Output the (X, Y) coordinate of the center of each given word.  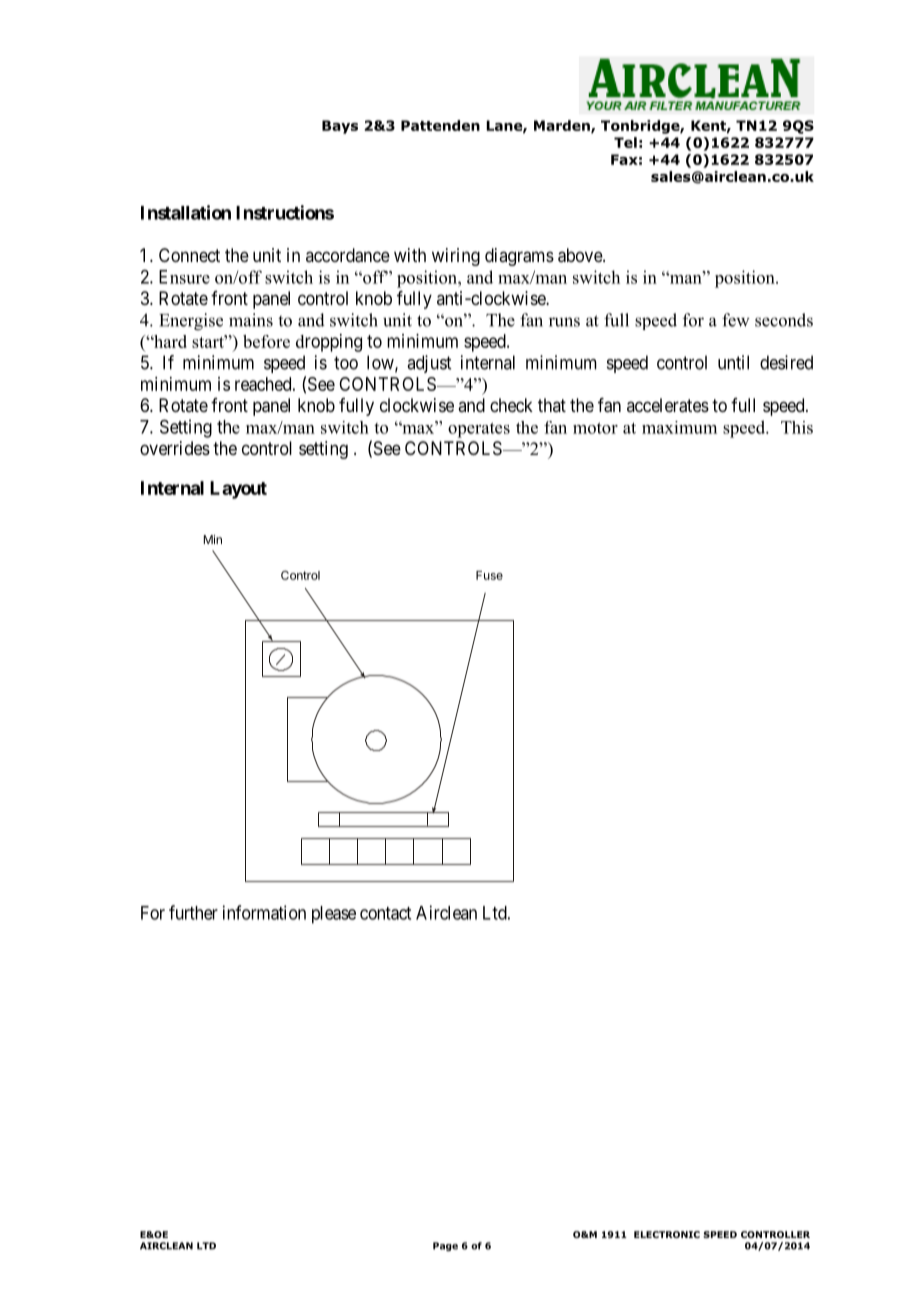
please (334, 915)
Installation (186, 212)
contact (385, 913)
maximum (679, 427)
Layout (238, 490)
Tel (625, 142)
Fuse (489, 575)
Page (445, 1246)
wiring (456, 257)
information (264, 912)
